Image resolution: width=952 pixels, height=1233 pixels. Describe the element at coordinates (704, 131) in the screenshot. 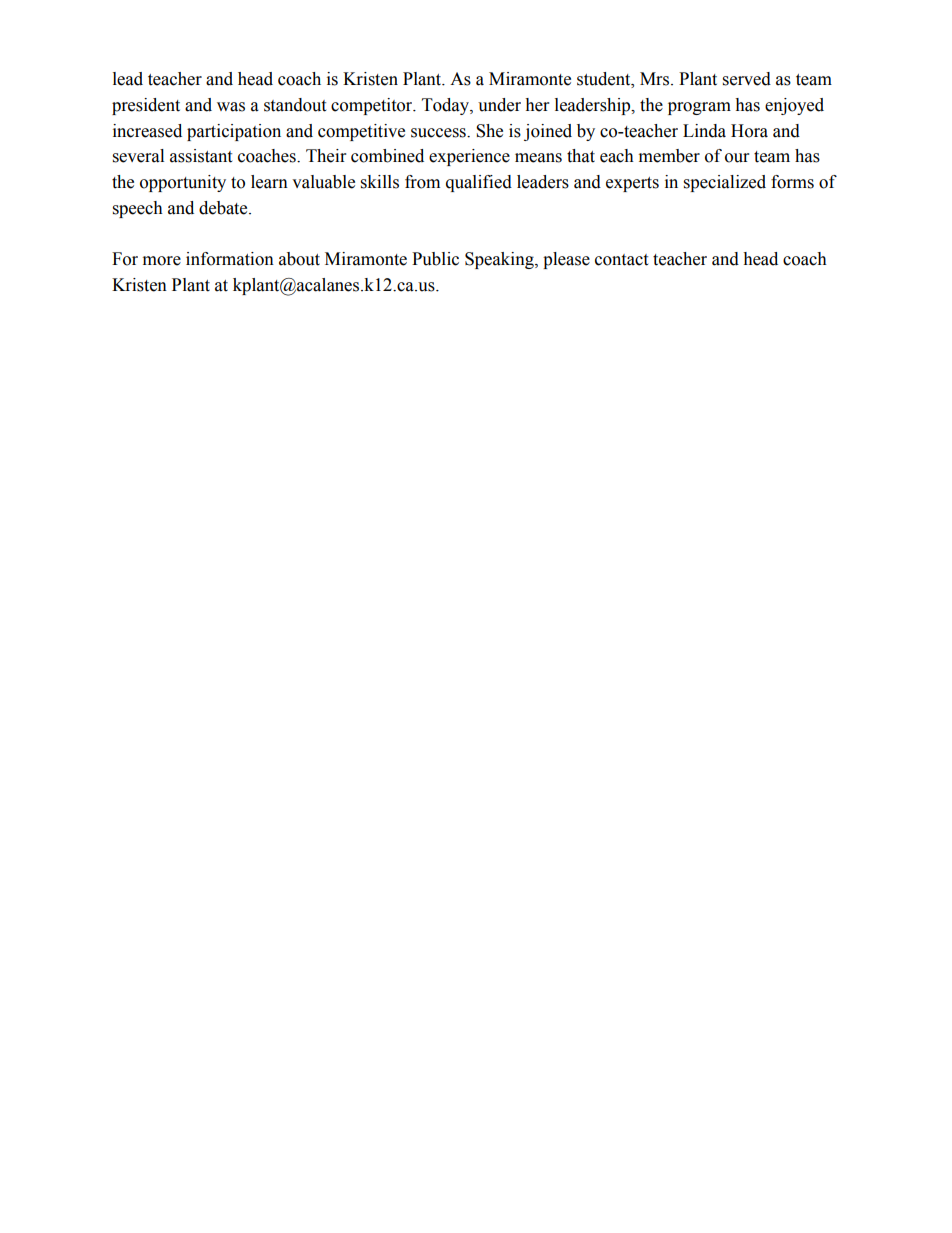

I see `Linda` at that location.
